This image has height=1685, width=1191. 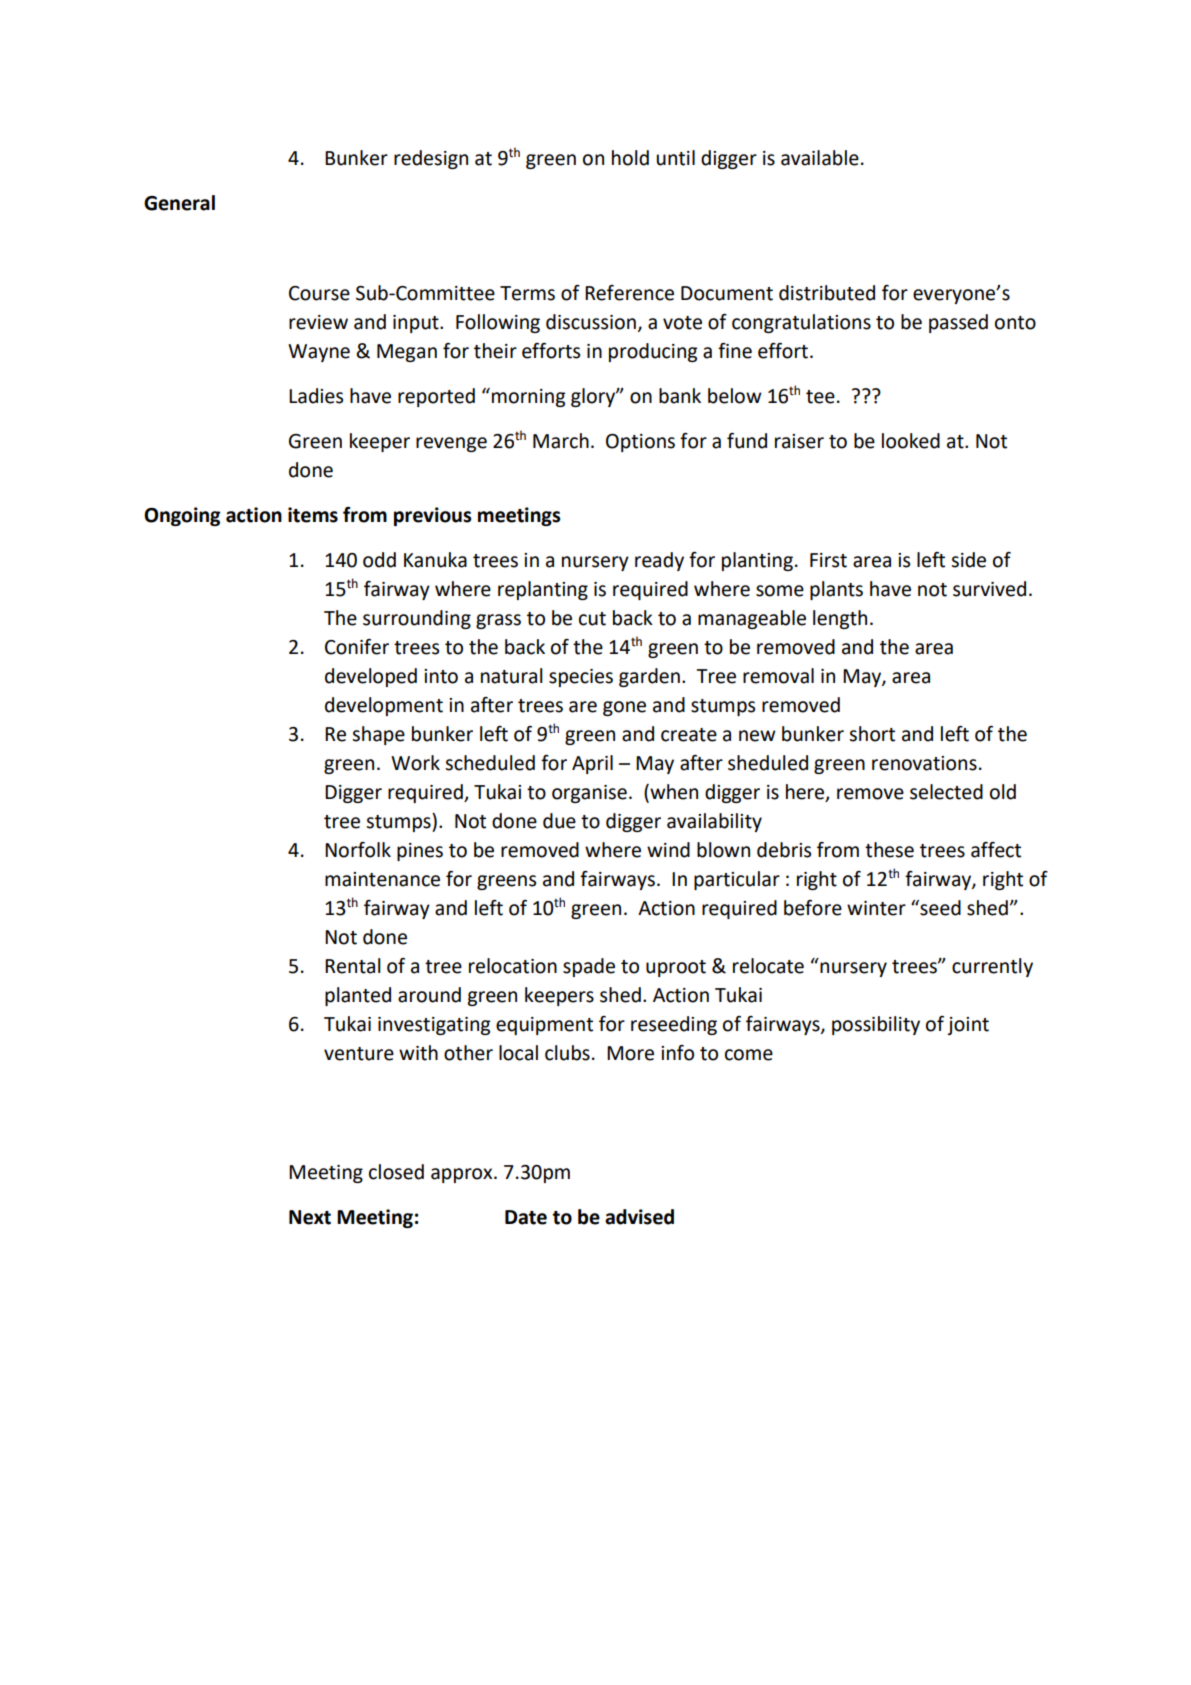 What do you see at coordinates (639, 1217) in the image?
I see `advised` at bounding box center [639, 1217].
